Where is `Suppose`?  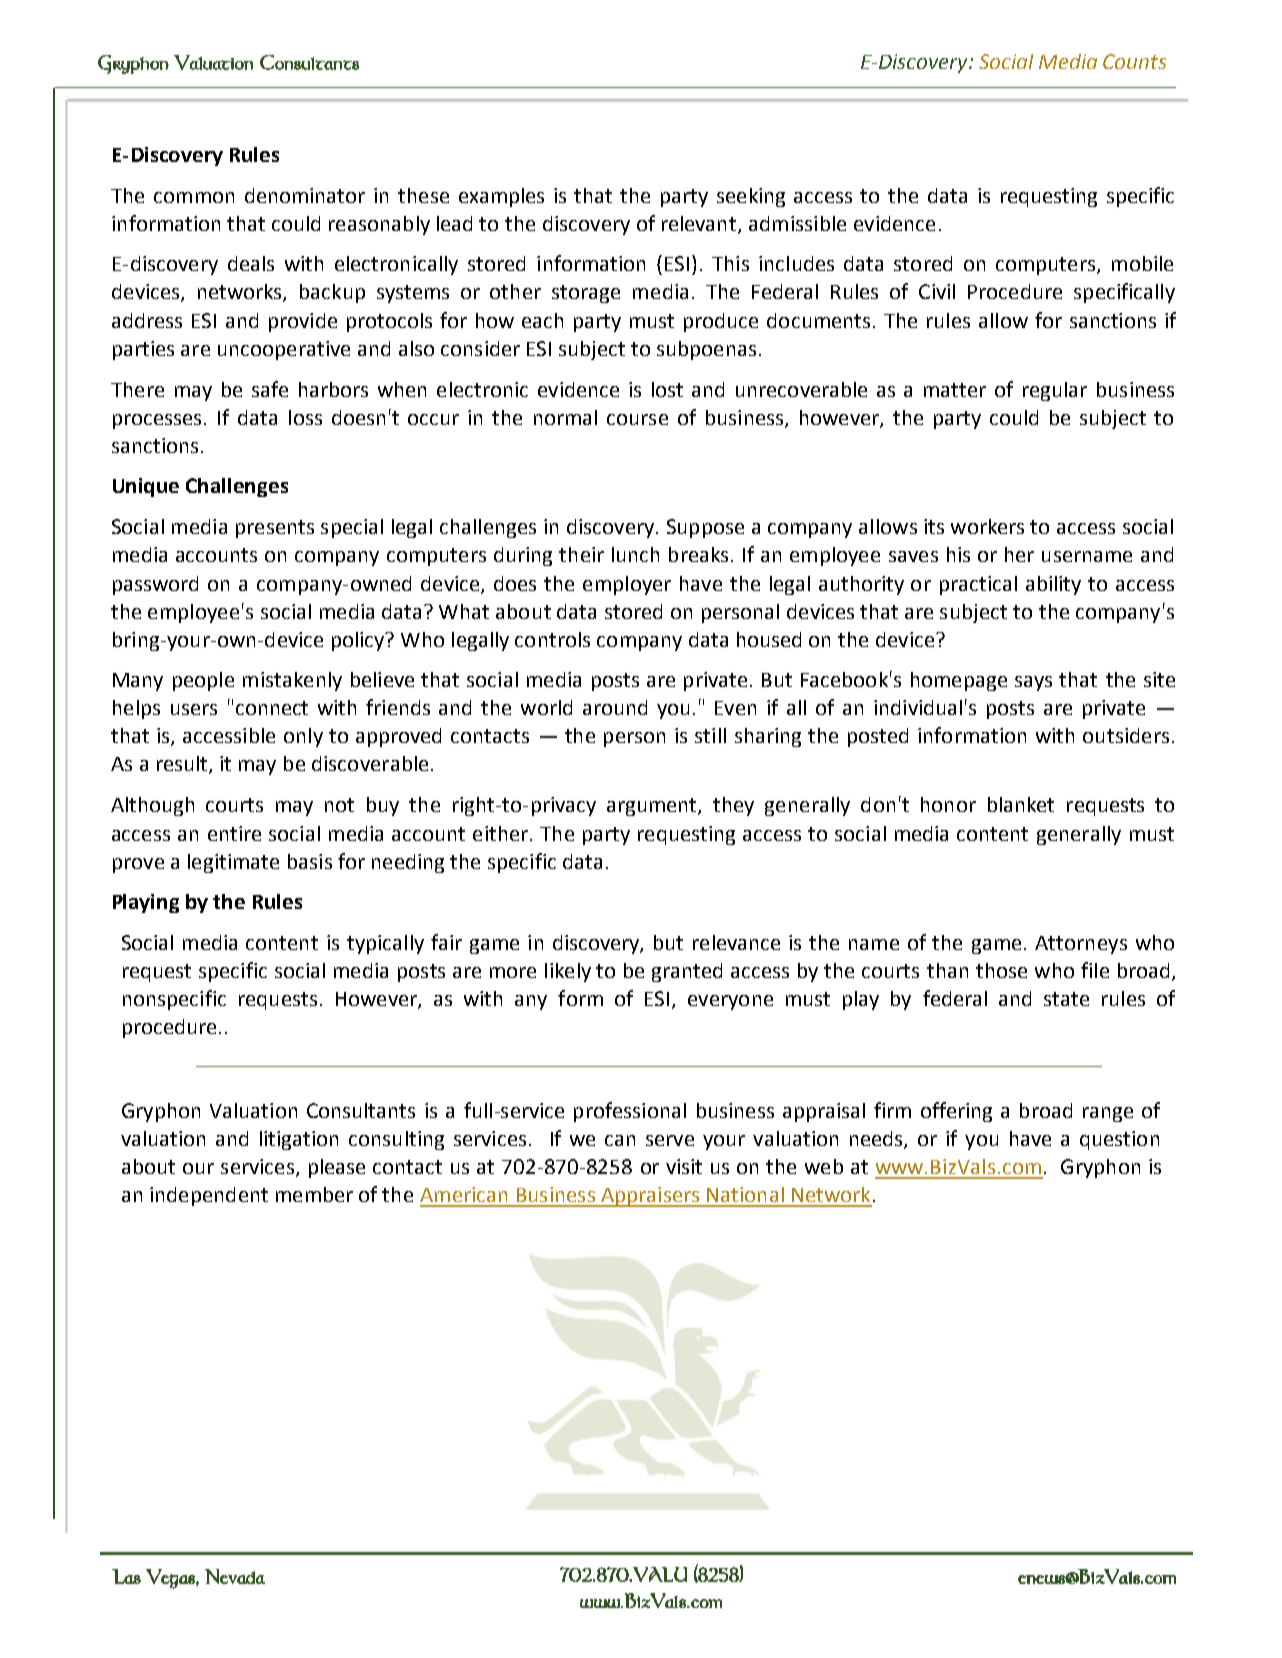
Suppose is located at coordinates (705, 528).
